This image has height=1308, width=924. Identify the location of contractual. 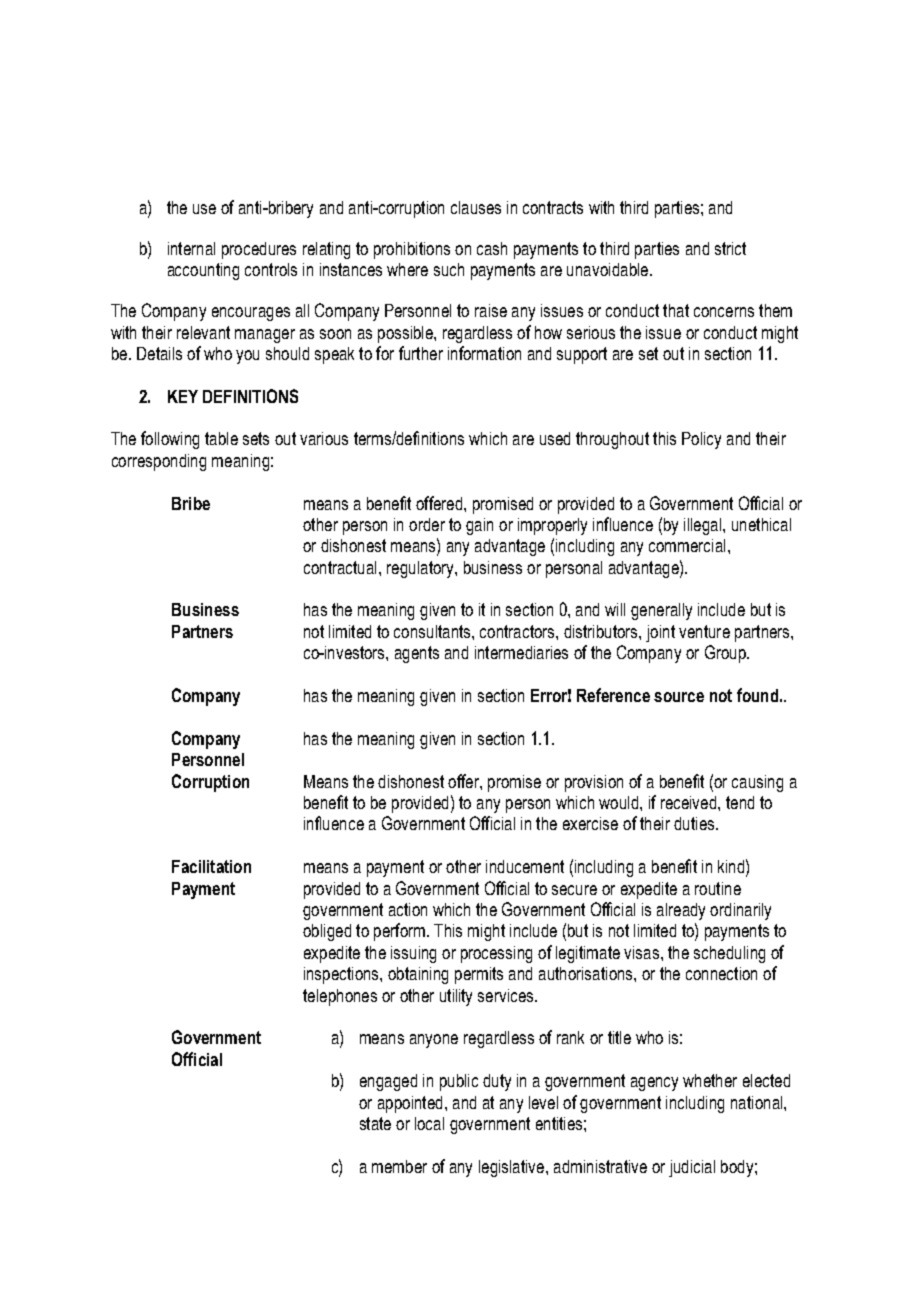
(340, 567).
